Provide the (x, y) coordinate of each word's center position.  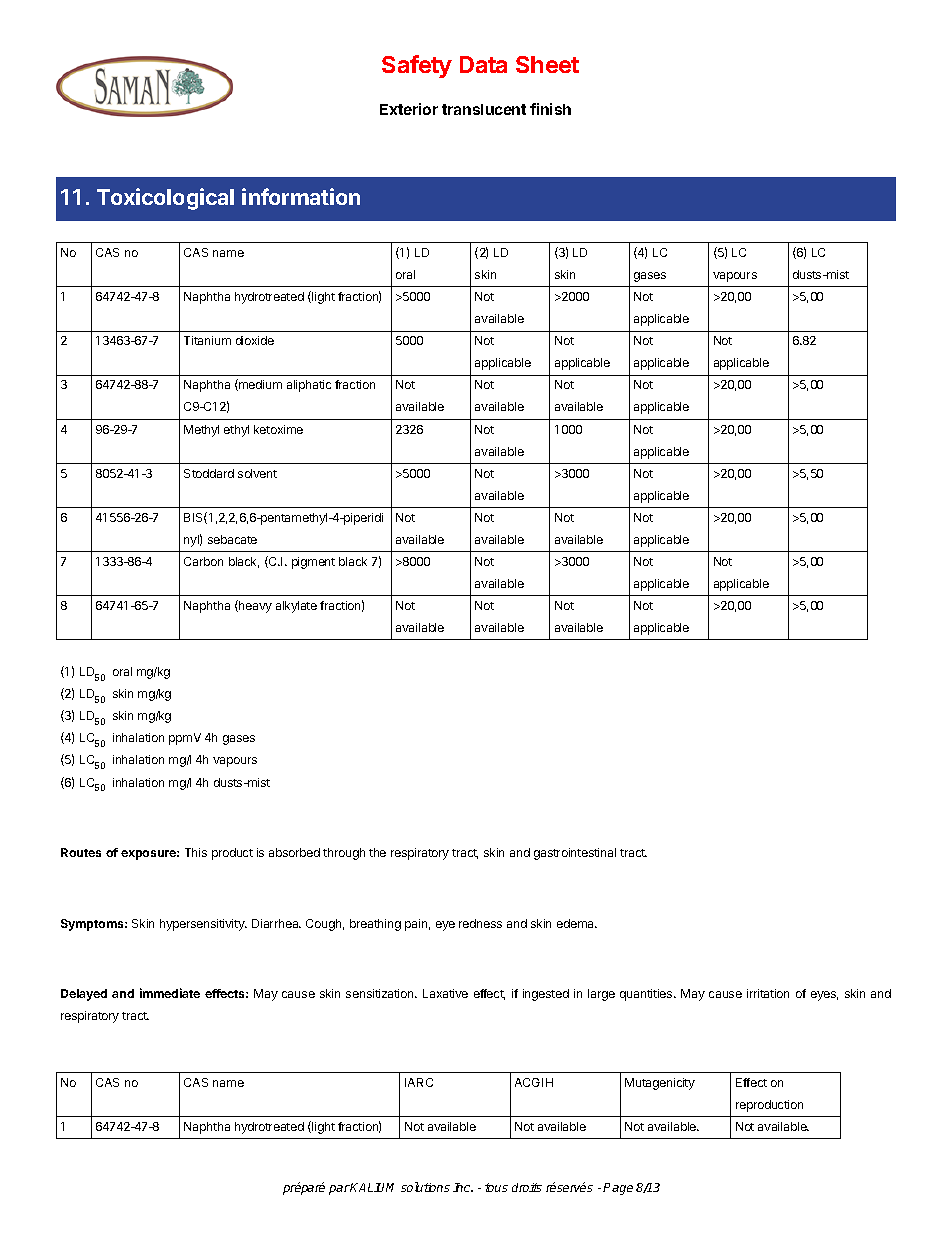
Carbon (203, 561)
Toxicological (165, 199)
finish (550, 109)
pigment (313, 563)
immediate (170, 993)
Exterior (409, 109)
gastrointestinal (575, 854)
